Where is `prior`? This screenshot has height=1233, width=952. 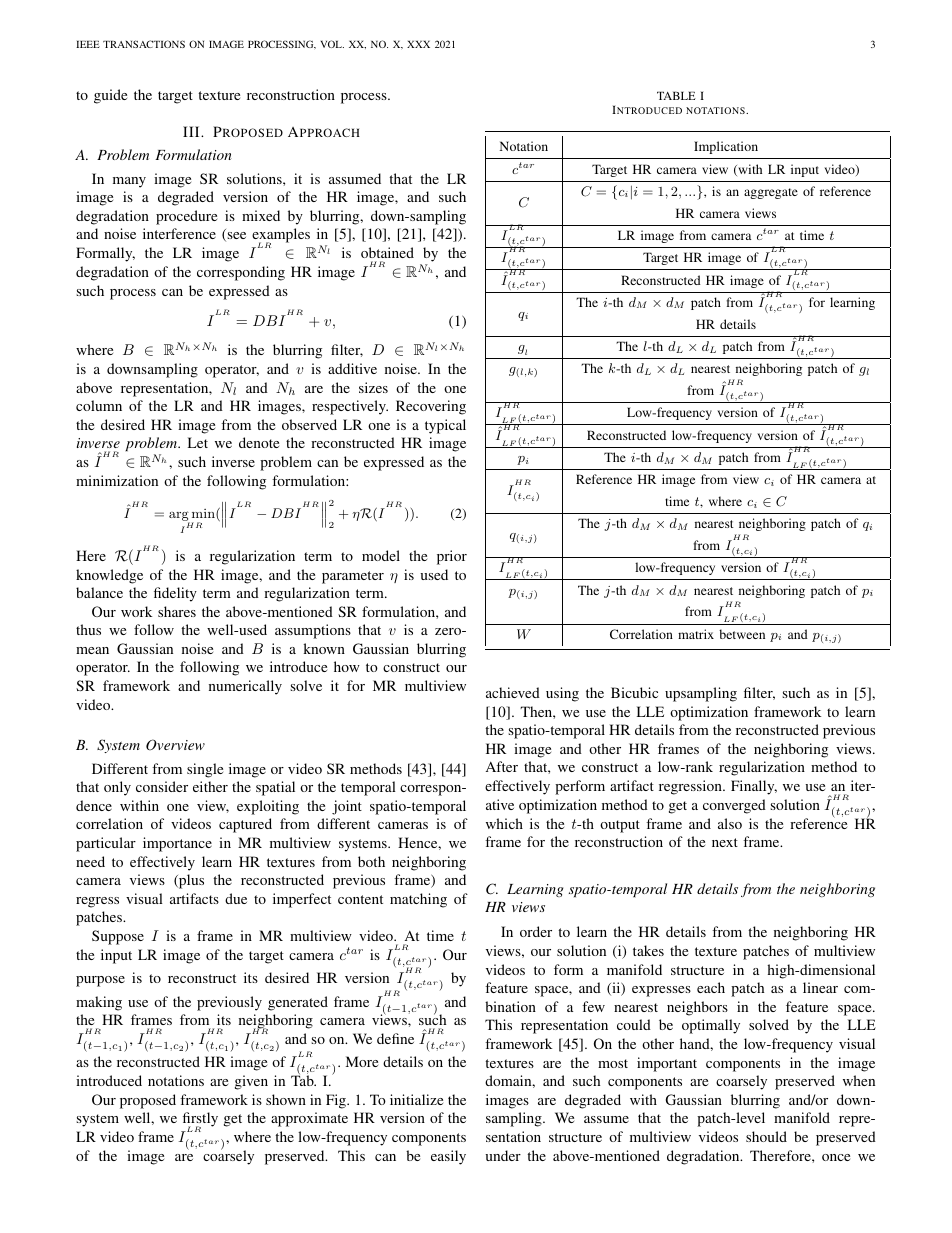 prior is located at coordinates (452, 557).
